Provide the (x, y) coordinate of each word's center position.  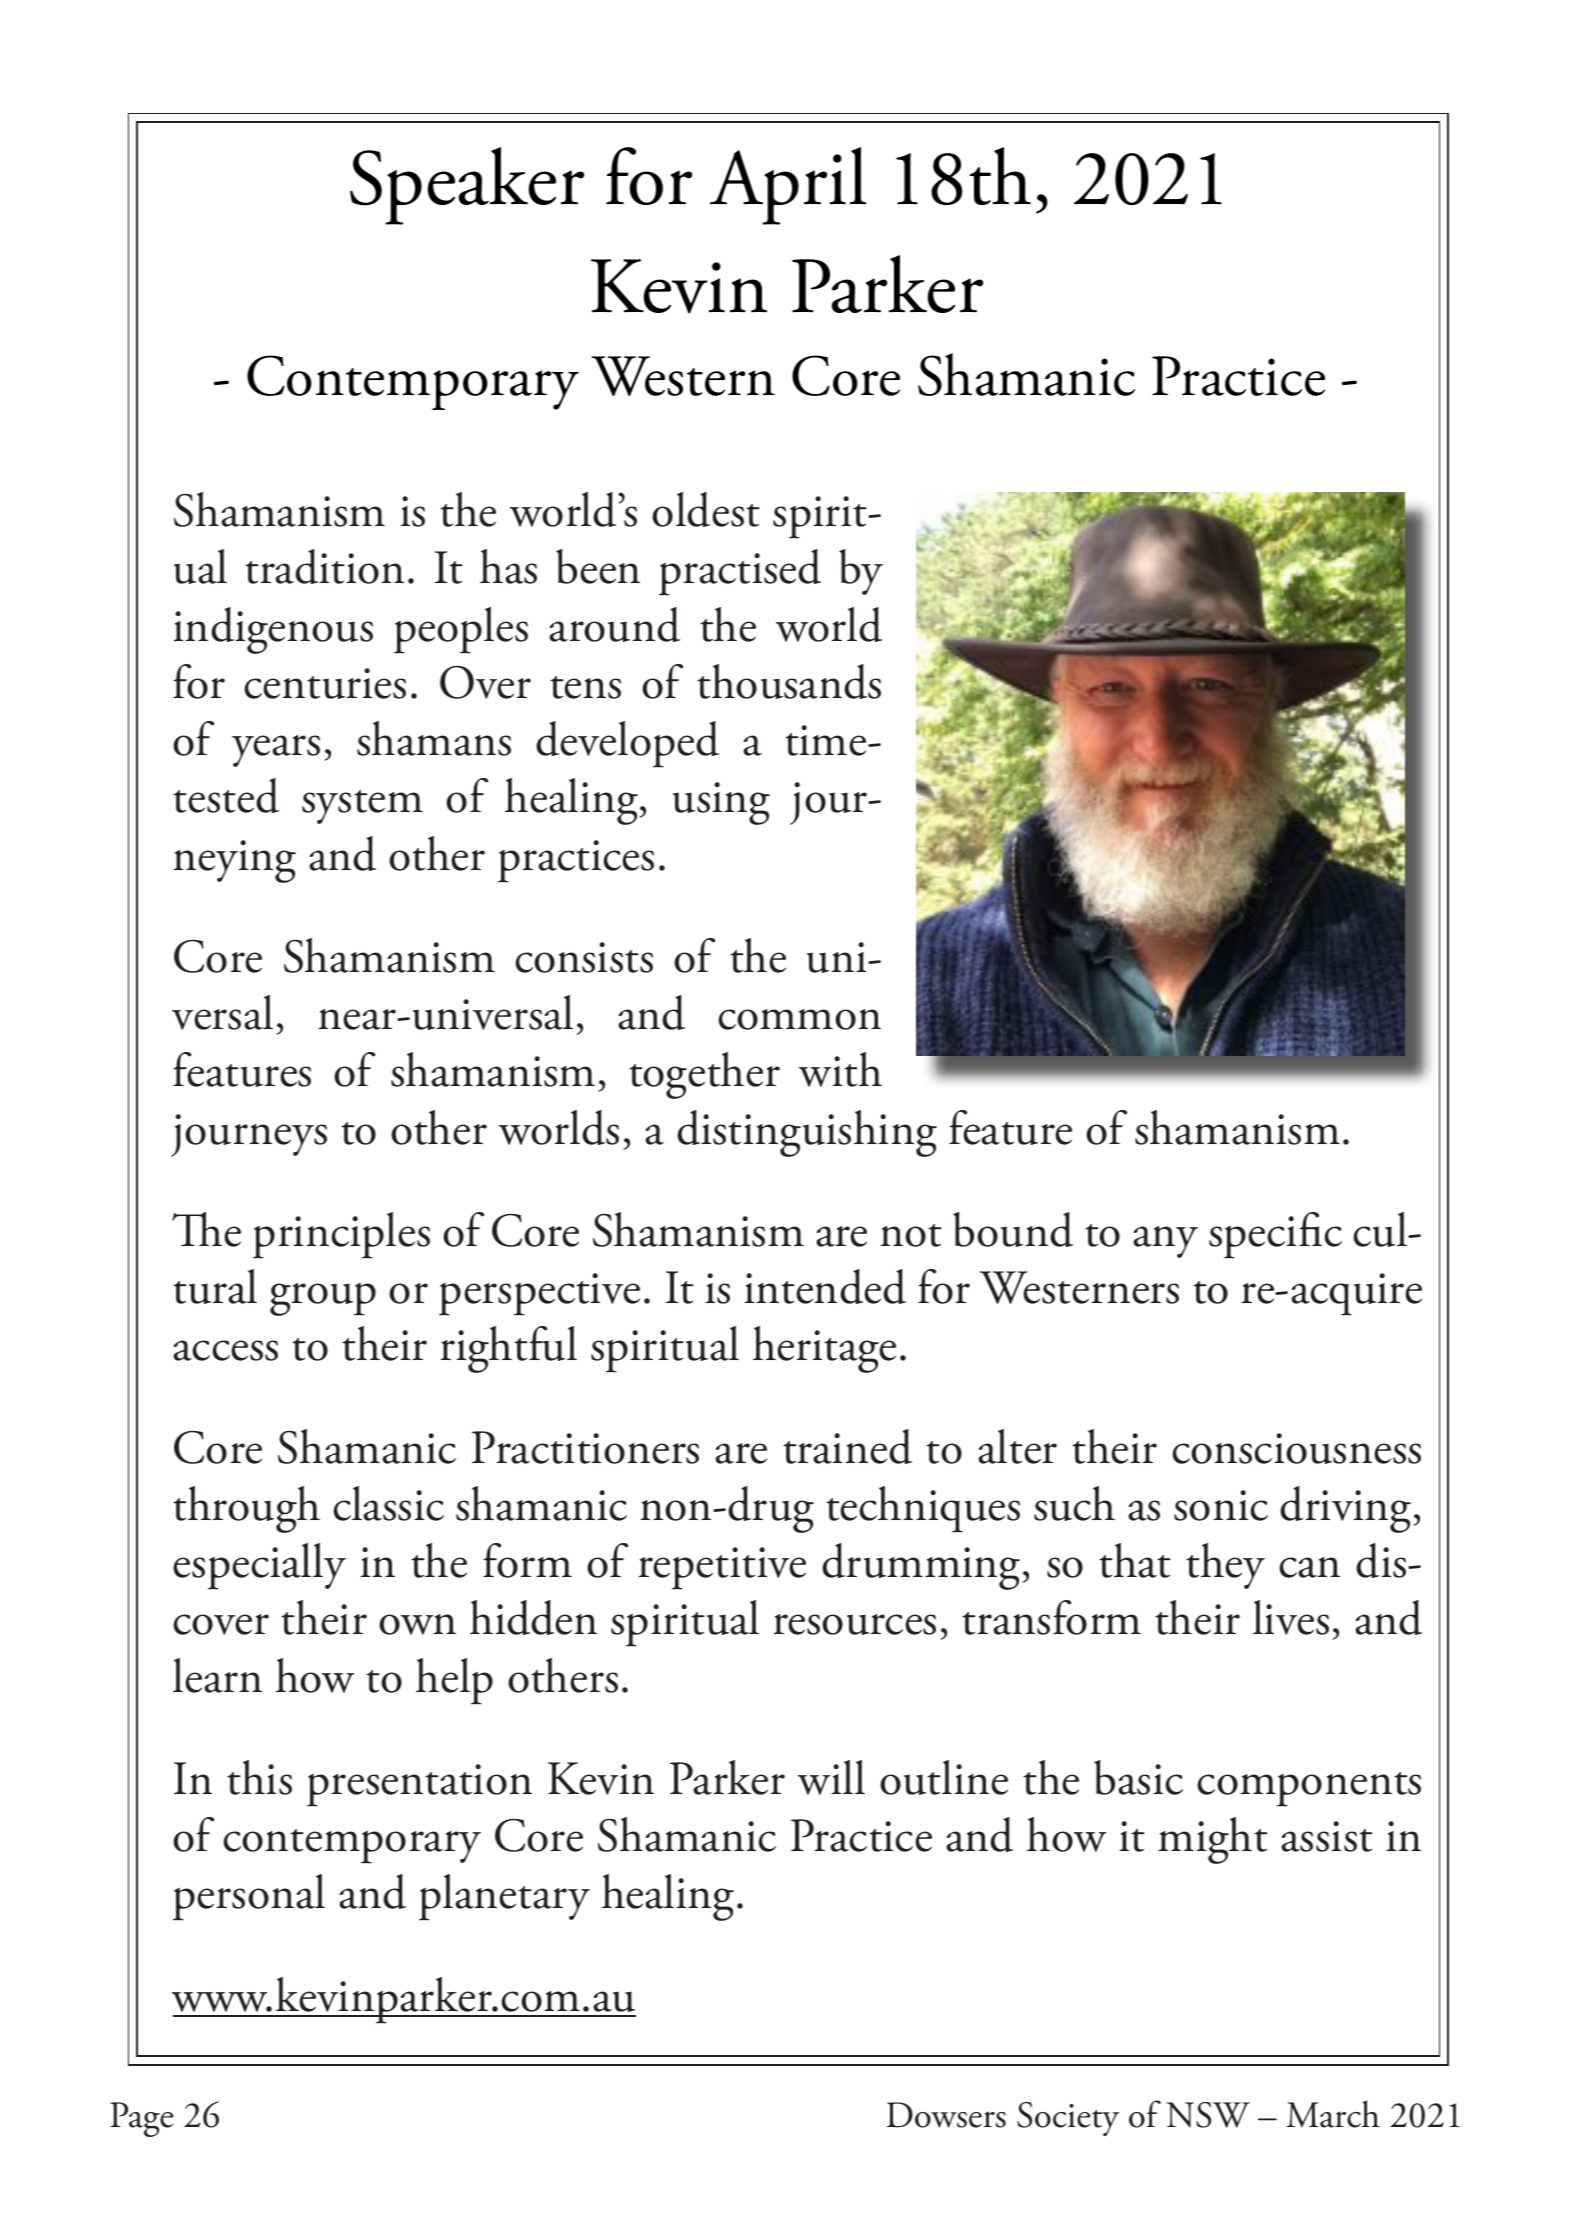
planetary (504, 1897)
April (788, 186)
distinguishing (807, 1133)
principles (341, 1235)
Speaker (467, 186)
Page (142, 2119)
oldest (706, 509)
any (1165, 1242)
